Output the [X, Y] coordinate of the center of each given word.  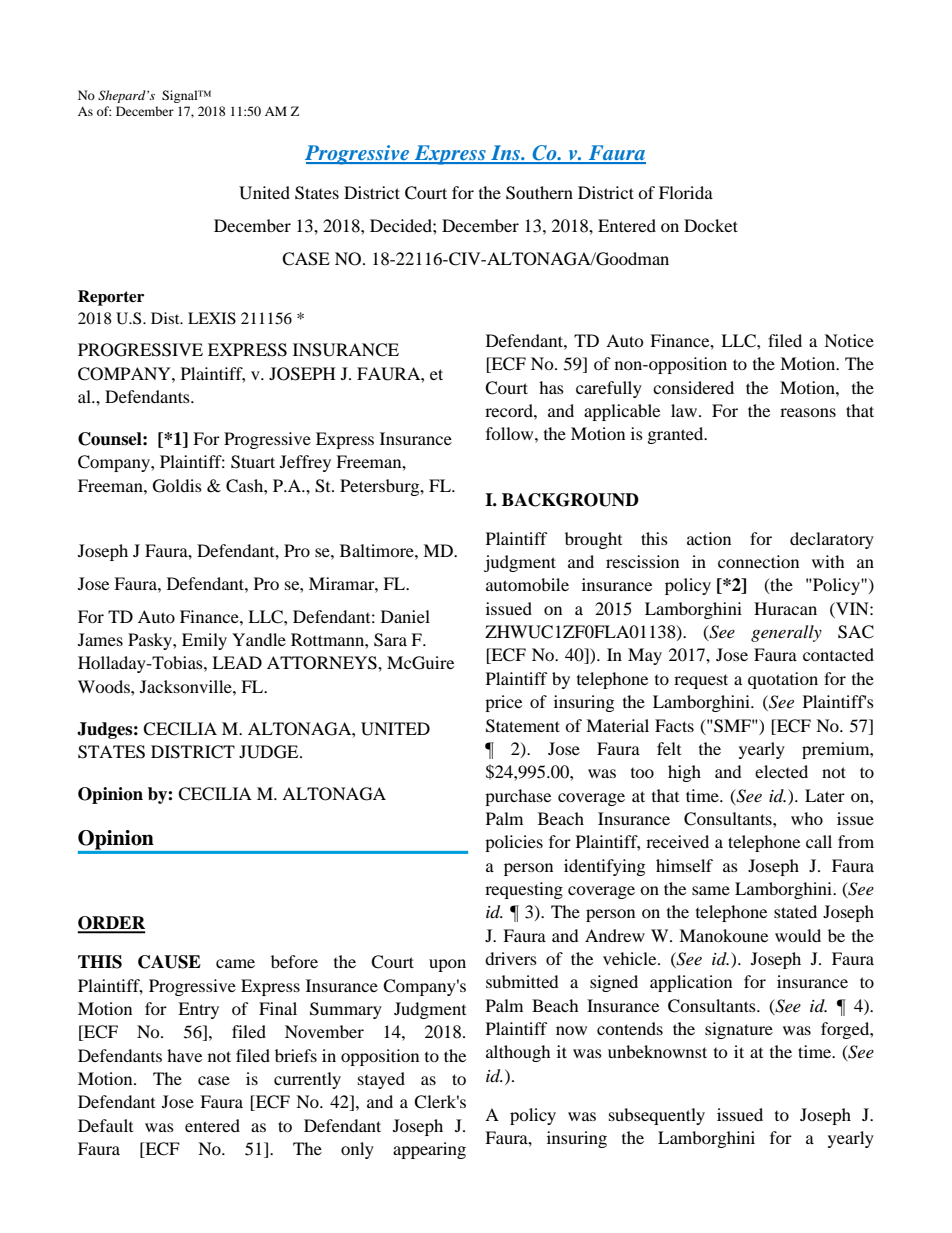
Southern [539, 193]
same [711, 890]
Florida [686, 192]
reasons [808, 412]
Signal [181, 96]
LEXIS [212, 318]
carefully [609, 389]
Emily [204, 641]
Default [105, 1125]
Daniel [405, 616]
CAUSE [169, 962]
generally [786, 633]
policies [514, 843]
